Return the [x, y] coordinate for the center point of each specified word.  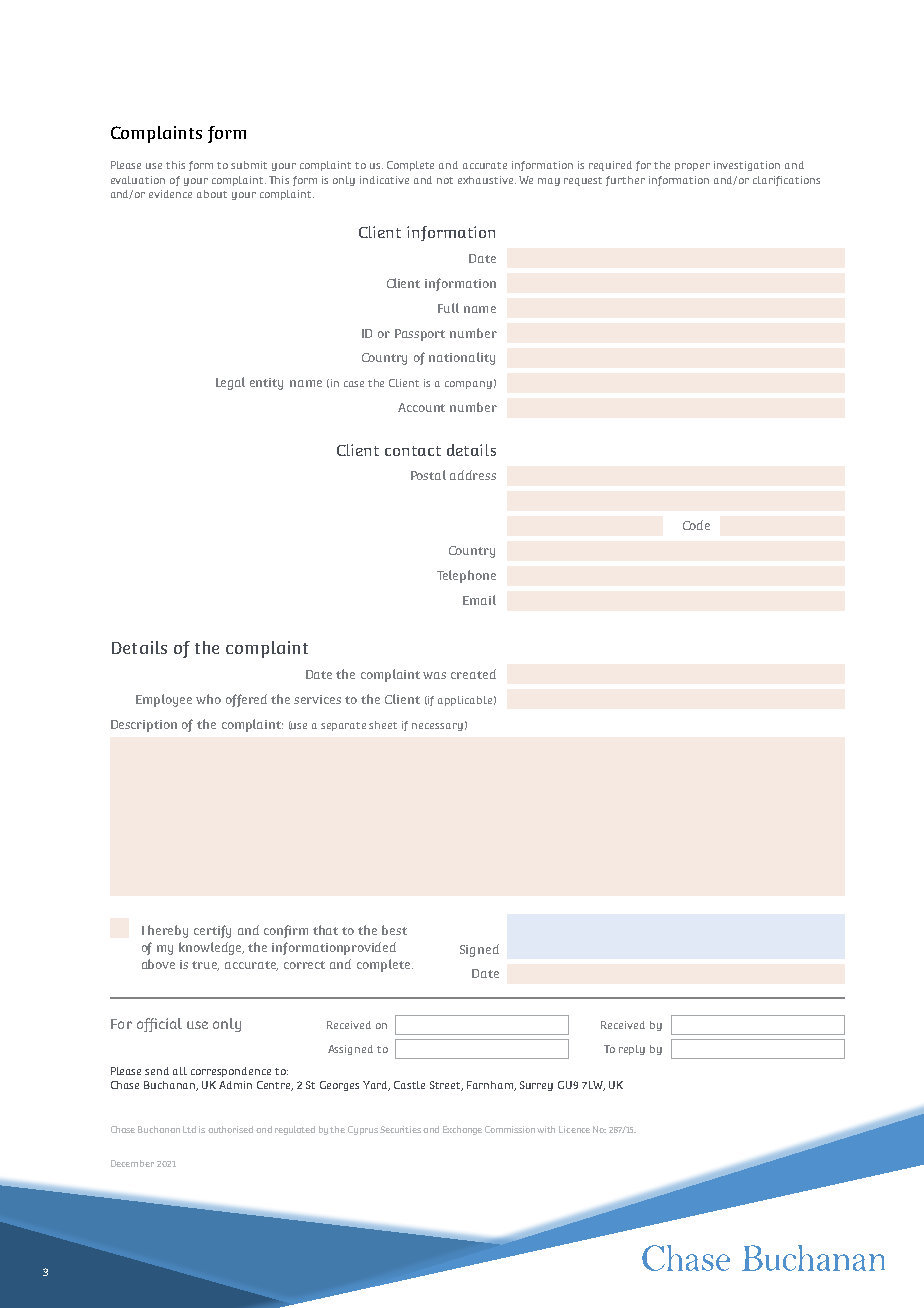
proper [692, 167]
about [212, 194]
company [468, 385]
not [445, 180]
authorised [230, 1129]
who [208, 699]
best [394, 930]
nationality [462, 358]
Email [479, 600]
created [473, 674]
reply [632, 1050]
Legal [230, 383]
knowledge [211, 948]
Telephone [466, 576]
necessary [437, 727]
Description [144, 726]
